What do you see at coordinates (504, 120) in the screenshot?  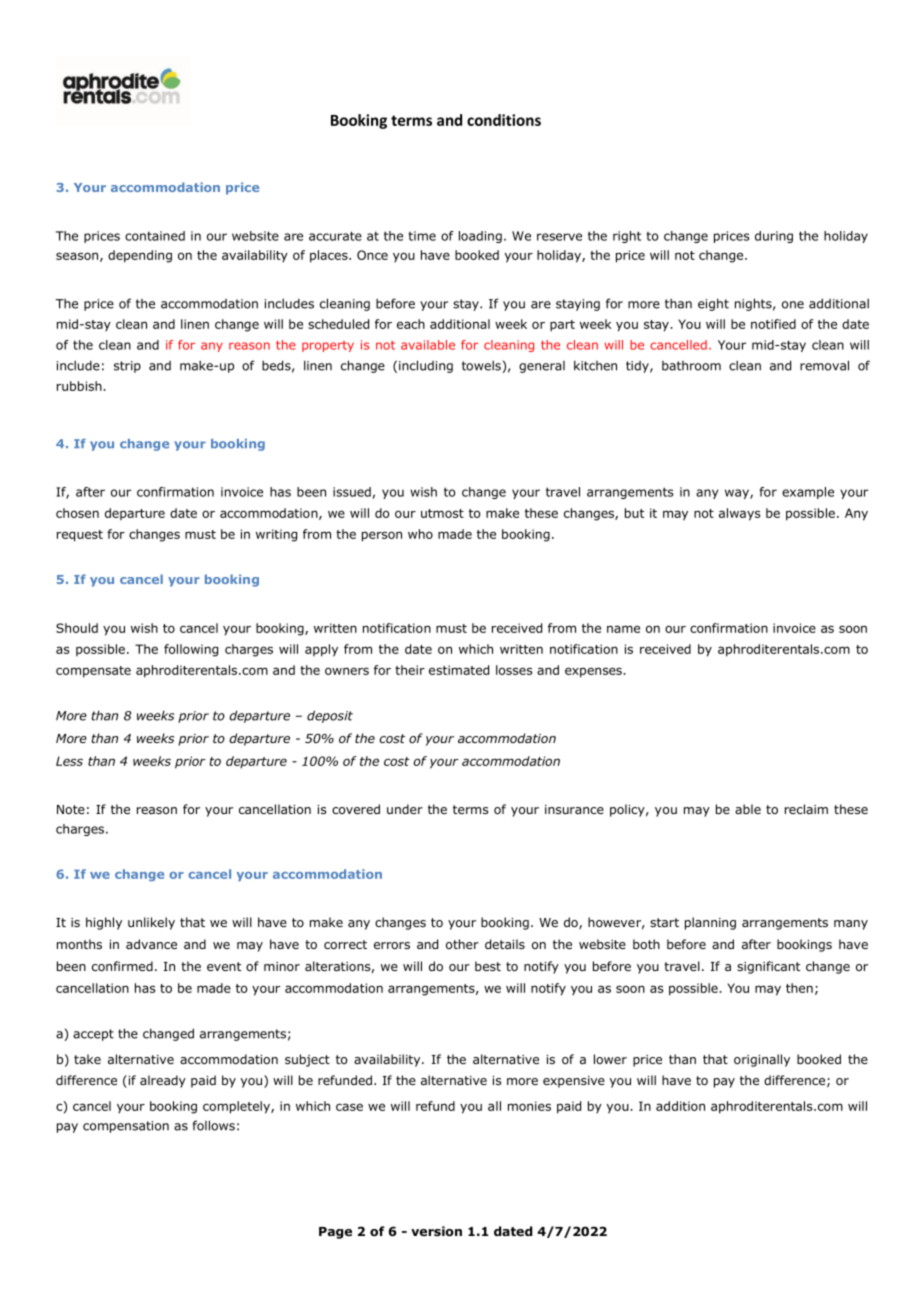 I see `conditions` at bounding box center [504, 120].
